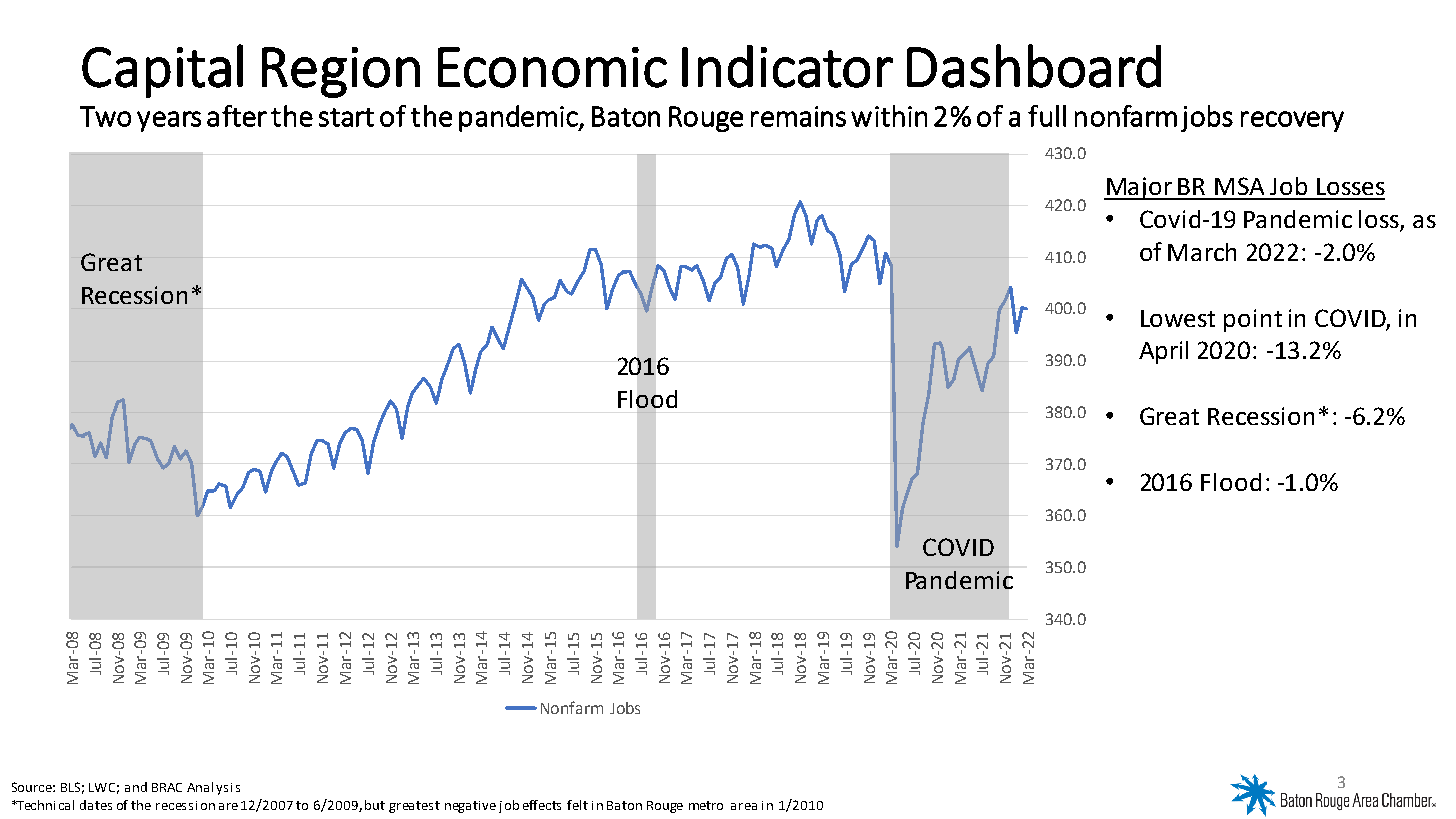  What do you see at coordinates (1163, 352) in the screenshot?
I see `April` at bounding box center [1163, 352].
